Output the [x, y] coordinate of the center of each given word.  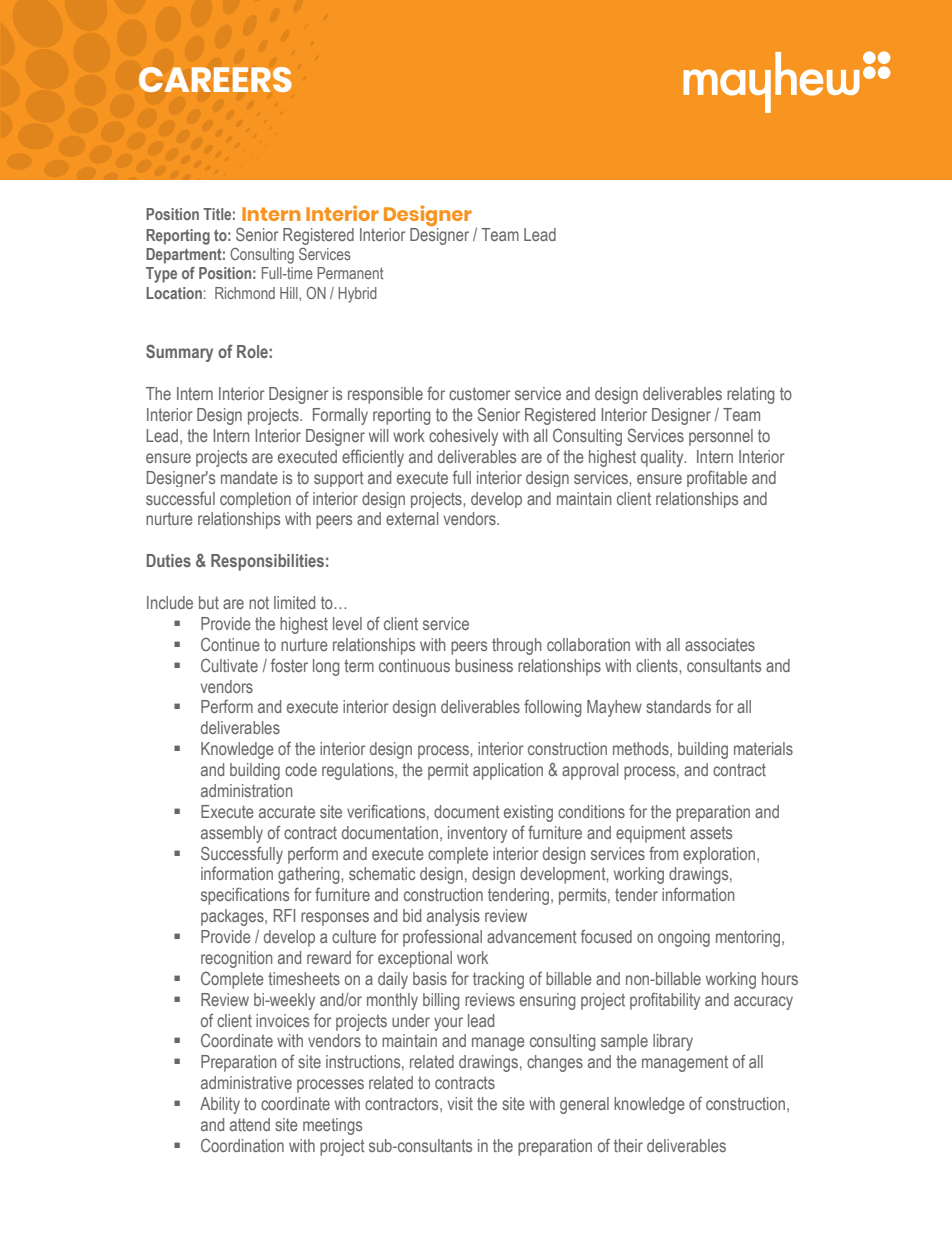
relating [751, 395]
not [259, 602]
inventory [477, 834]
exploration [720, 855]
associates [720, 644]
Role [252, 351]
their [628, 1145]
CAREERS [215, 79]
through [517, 646]
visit [460, 1103]
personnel [721, 437]
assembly [232, 834]
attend [250, 1124]
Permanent [350, 273]
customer [480, 393]
